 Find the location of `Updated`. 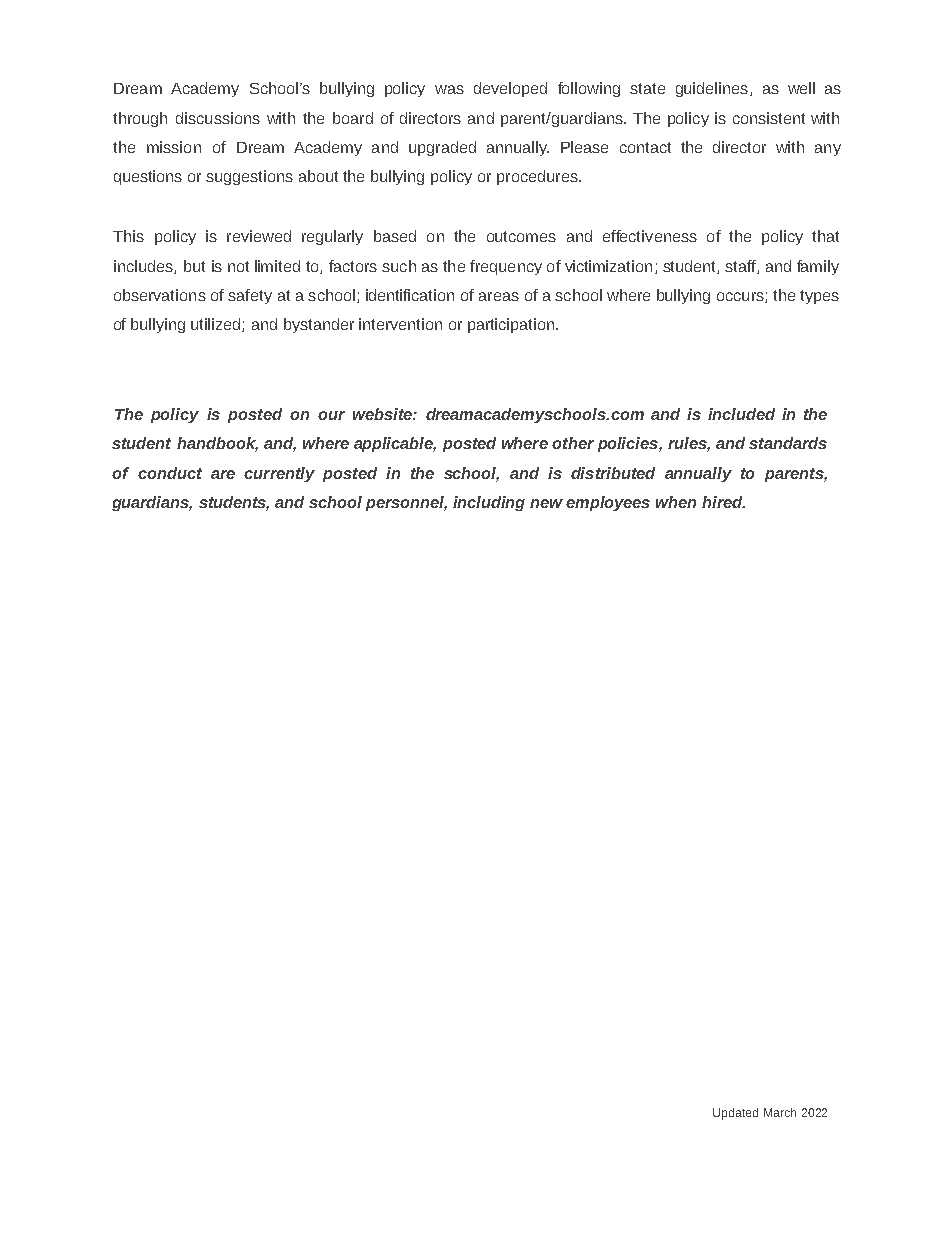

Updated is located at coordinates (735, 1114).
